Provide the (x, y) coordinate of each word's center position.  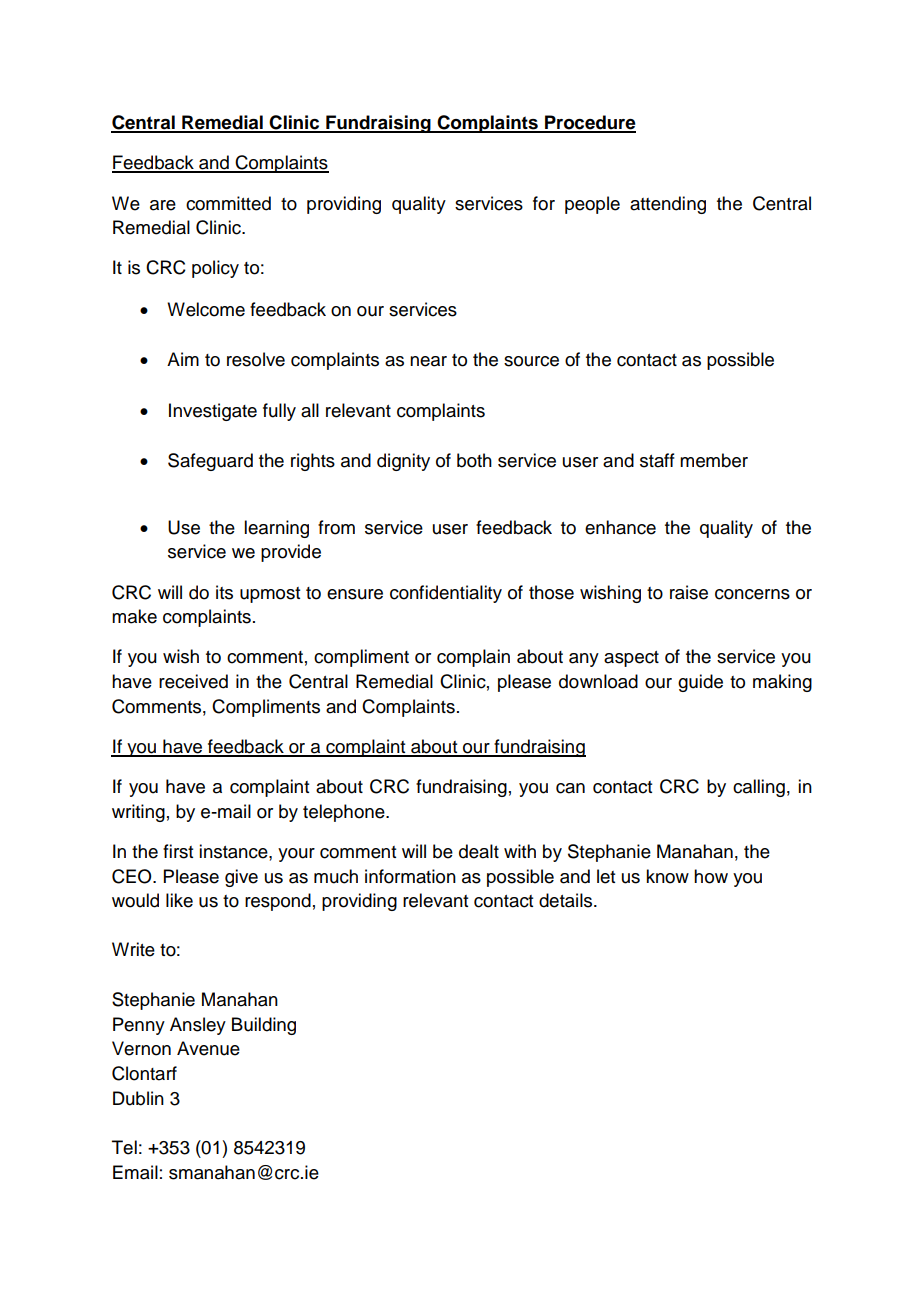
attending (668, 205)
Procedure (589, 123)
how (711, 876)
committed (228, 203)
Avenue (208, 1048)
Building (264, 1026)
